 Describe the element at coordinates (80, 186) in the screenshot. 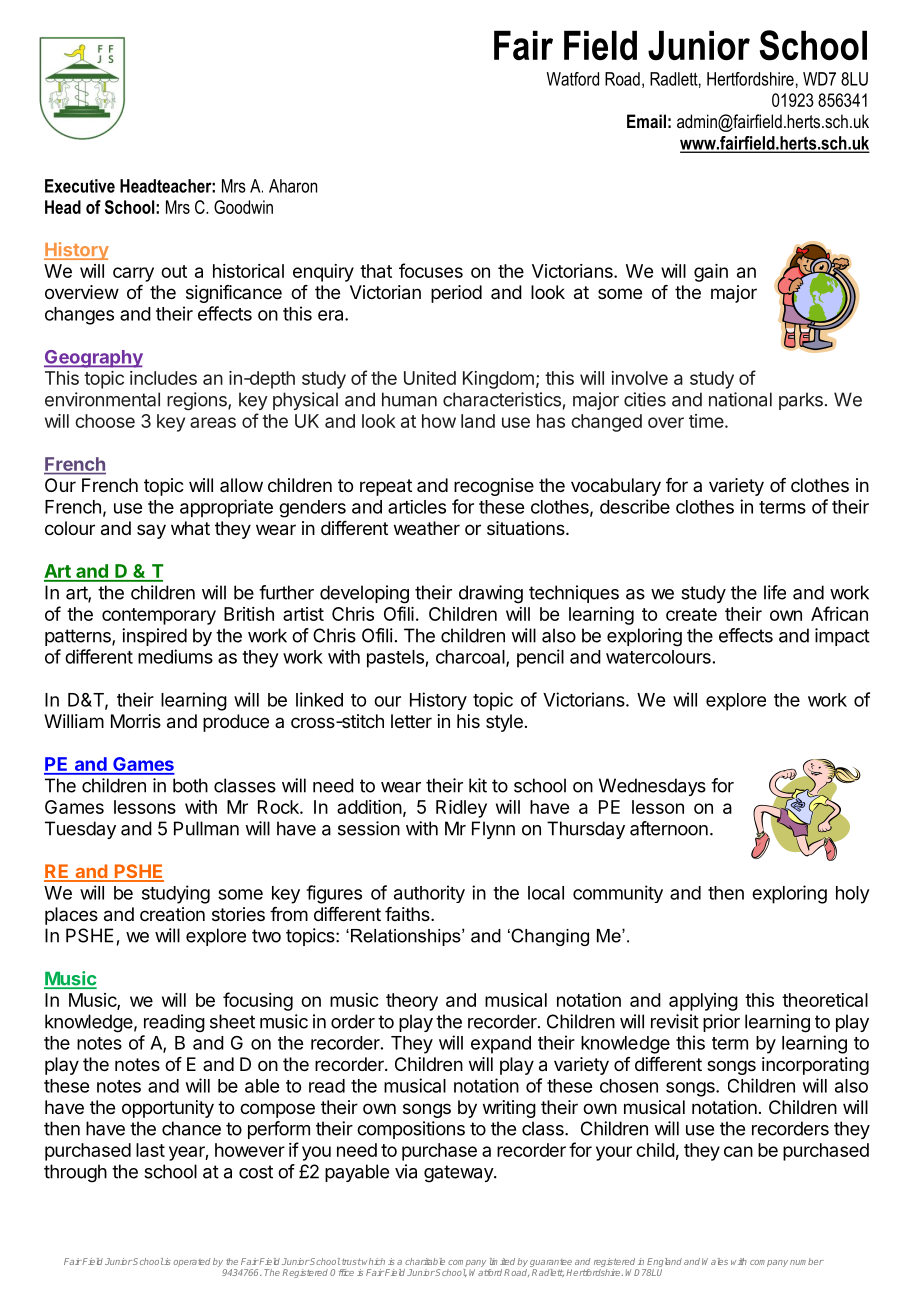

I see `Executive` at that location.
